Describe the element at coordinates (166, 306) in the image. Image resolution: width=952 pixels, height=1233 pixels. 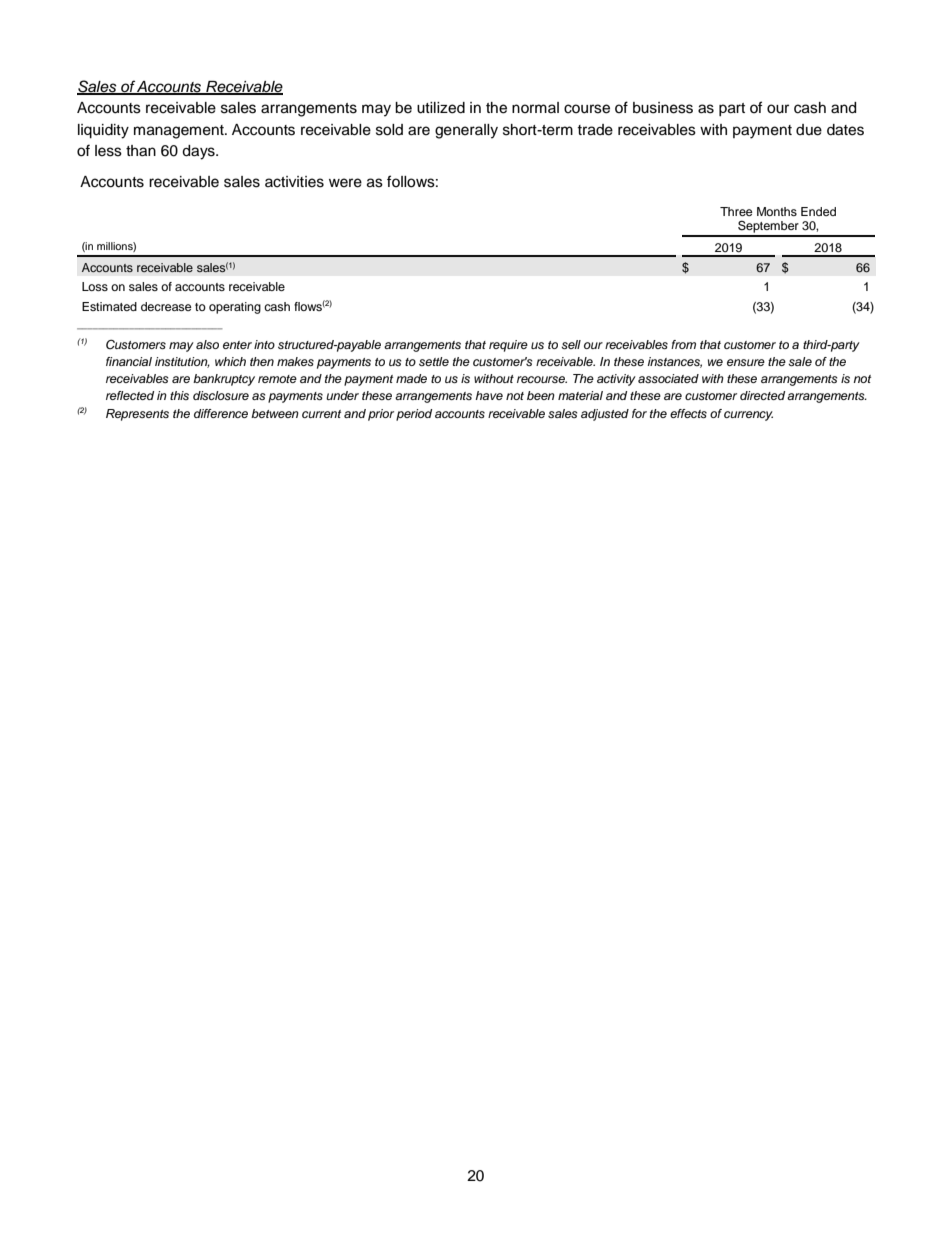
I see `decrease` at that location.
